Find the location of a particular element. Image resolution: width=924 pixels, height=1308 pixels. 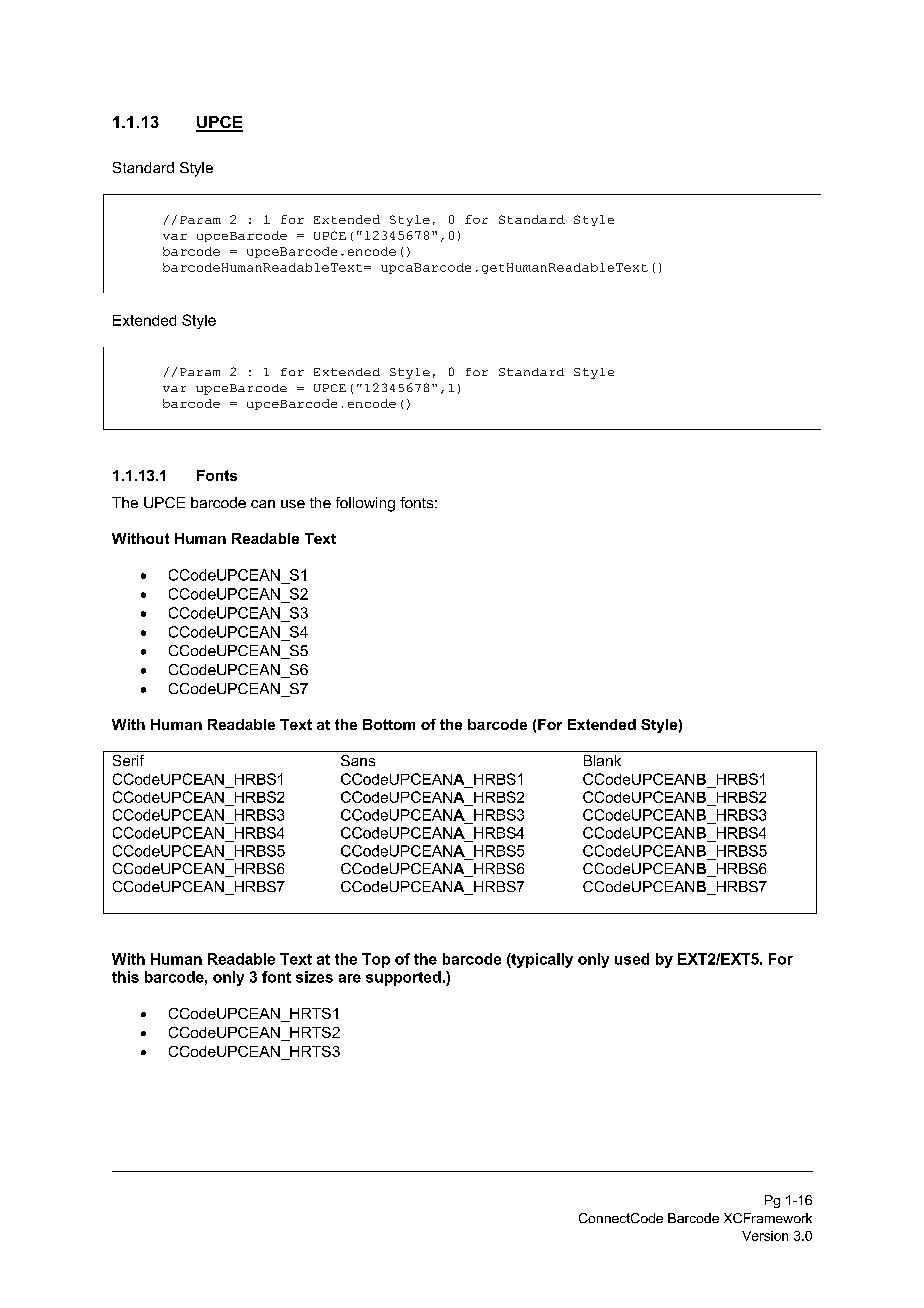

Blank is located at coordinates (602, 760).
